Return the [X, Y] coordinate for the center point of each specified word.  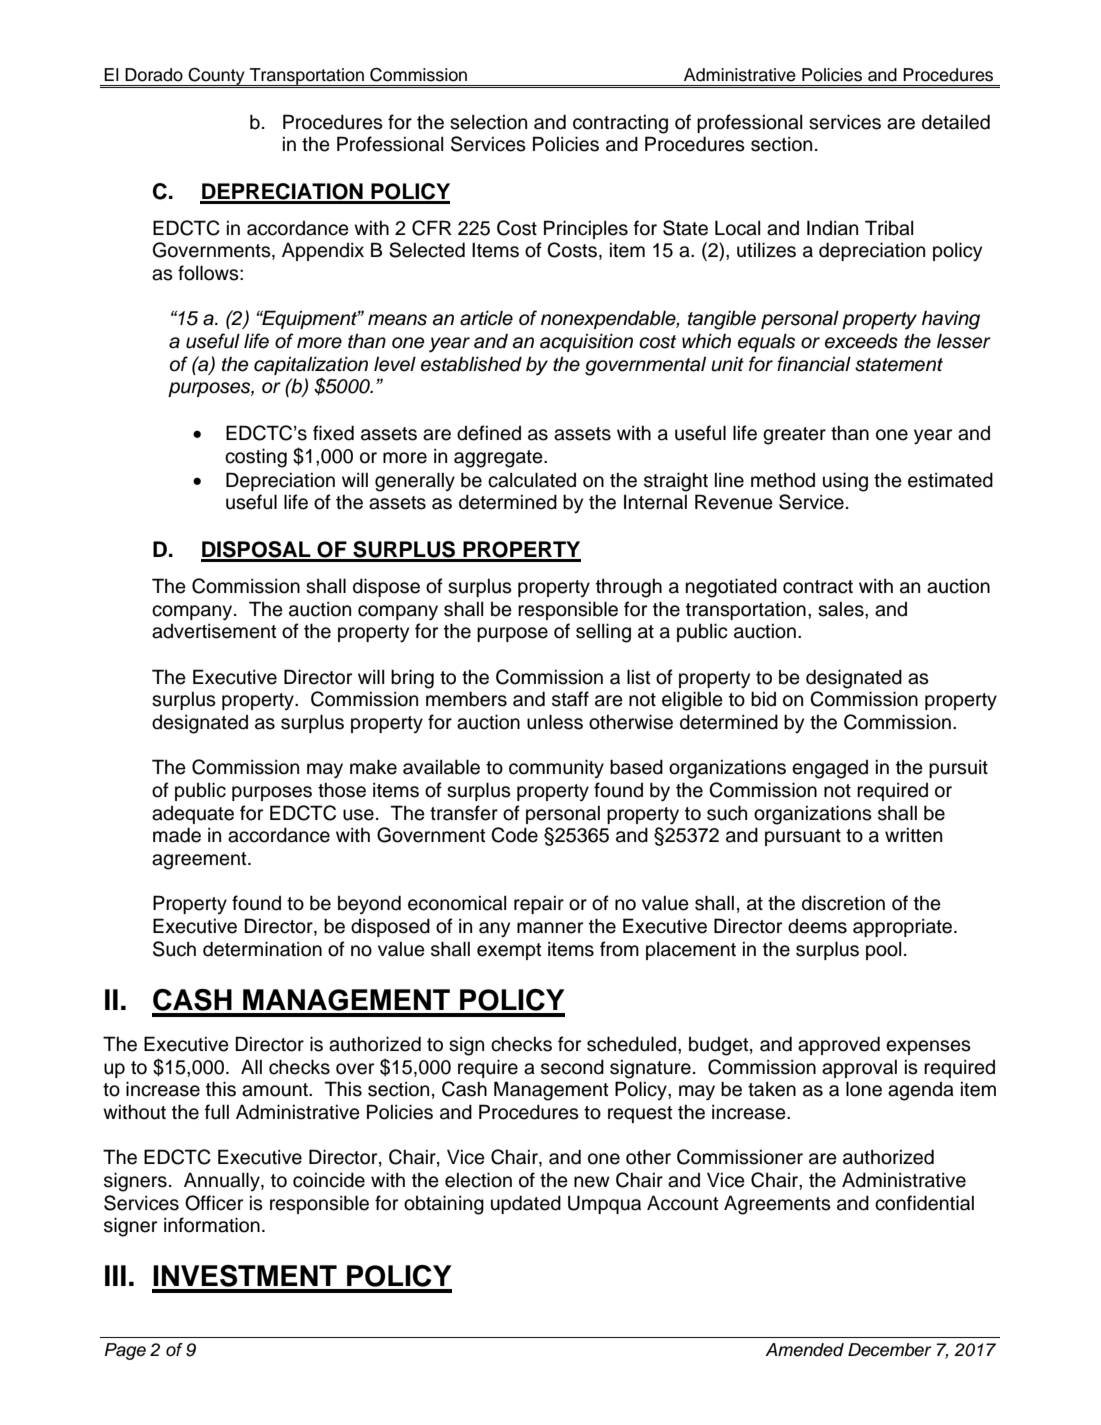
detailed [956, 122]
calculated [532, 480]
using [845, 482]
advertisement [214, 631]
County [216, 78]
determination [262, 949]
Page [125, 1351]
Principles [586, 229]
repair [539, 905]
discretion [843, 903]
